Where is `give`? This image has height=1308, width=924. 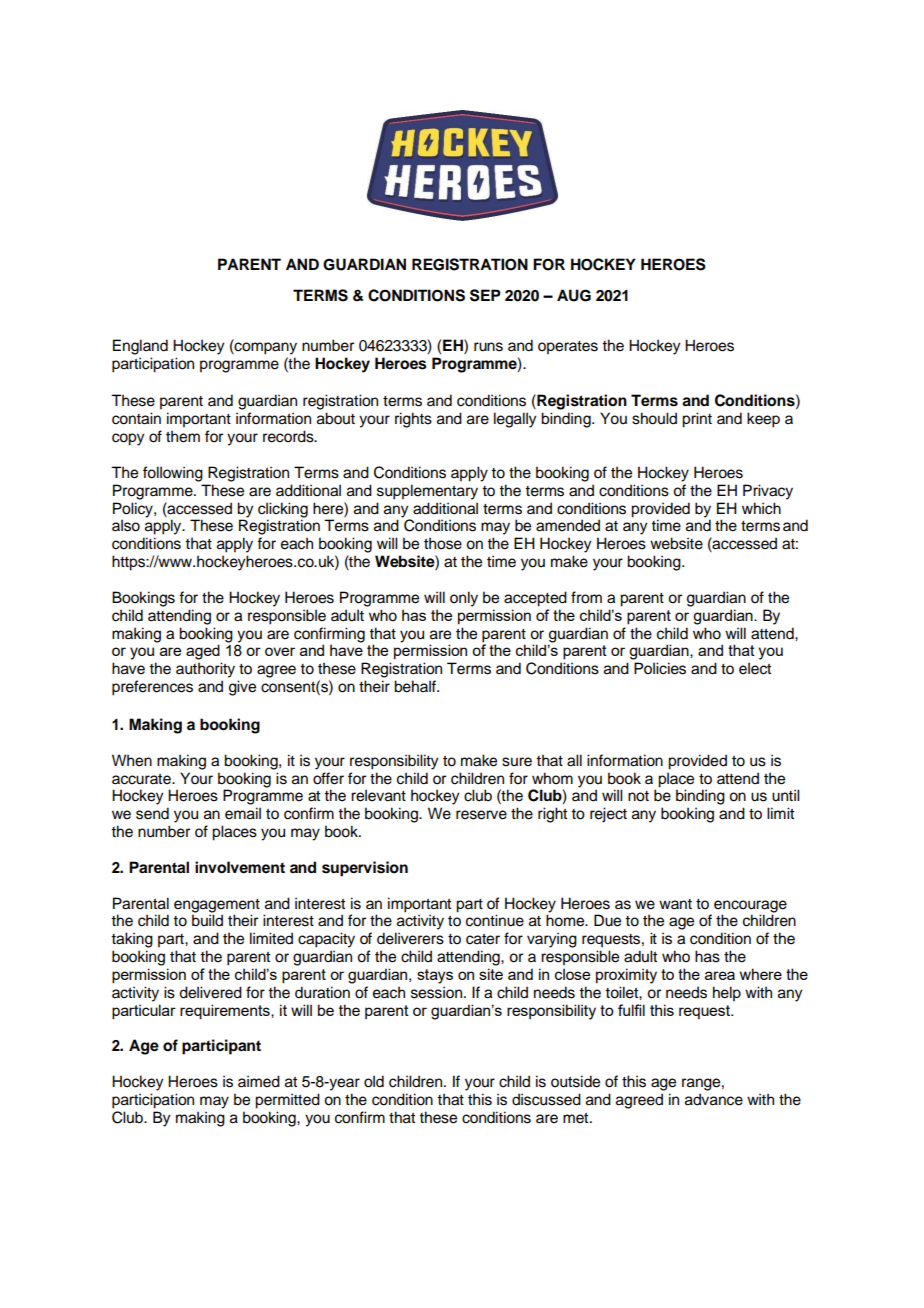 give is located at coordinates (242, 688).
